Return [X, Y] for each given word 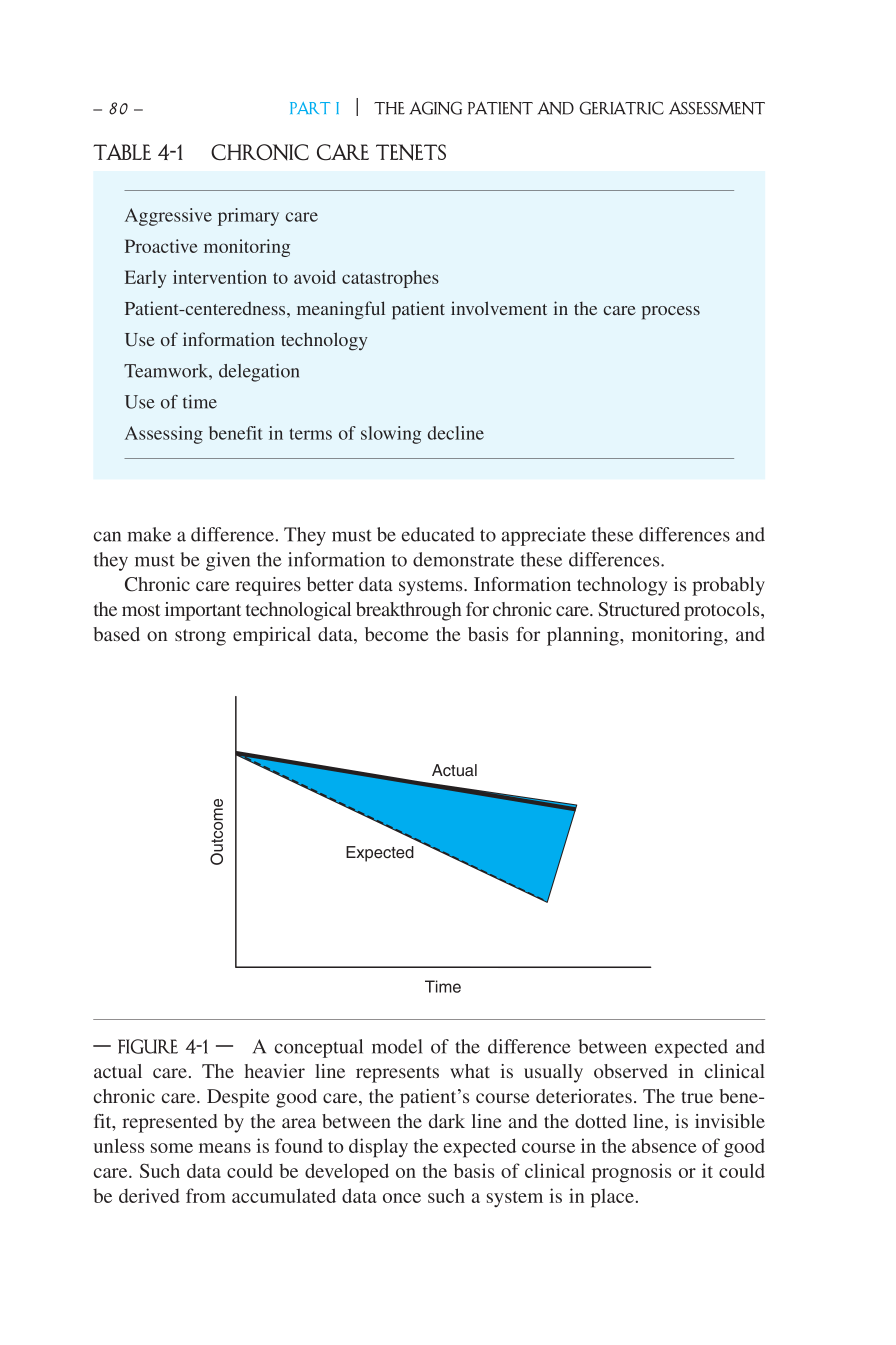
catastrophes [390, 279]
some [172, 1148]
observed [631, 1071]
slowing [391, 435]
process [671, 313]
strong [200, 637]
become [396, 634]
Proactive [161, 246]
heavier [275, 1071]
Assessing [164, 435]
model [397, 1046]
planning [584, 636]
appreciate [544, 536]
